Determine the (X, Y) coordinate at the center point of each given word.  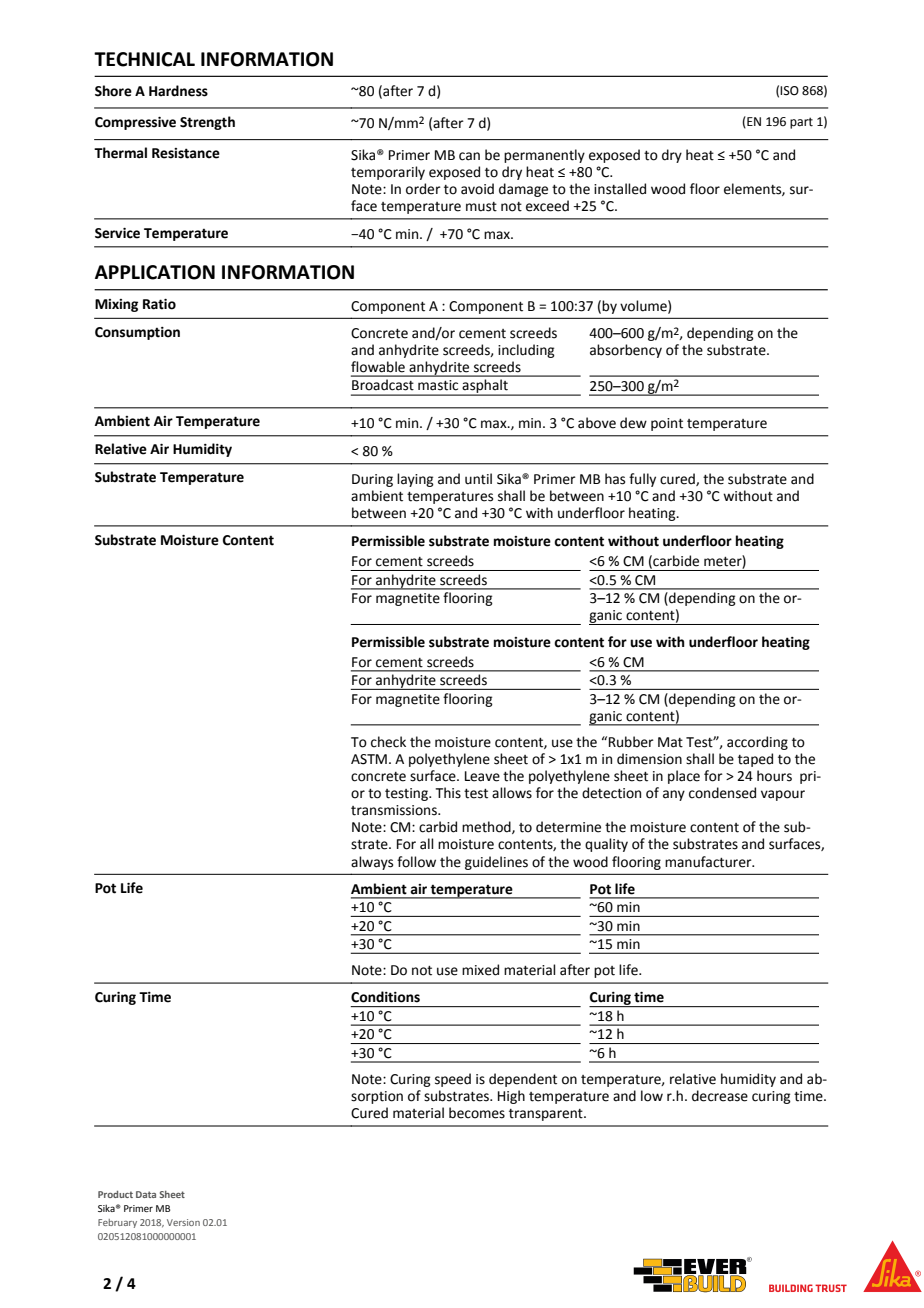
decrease (720, 1096)
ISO (789, 91)
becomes (477, 1113)
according (757, 743)
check (388, 742)
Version (183, 1222)
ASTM (369, 759)
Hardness (178, 91)
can (469, 156)
